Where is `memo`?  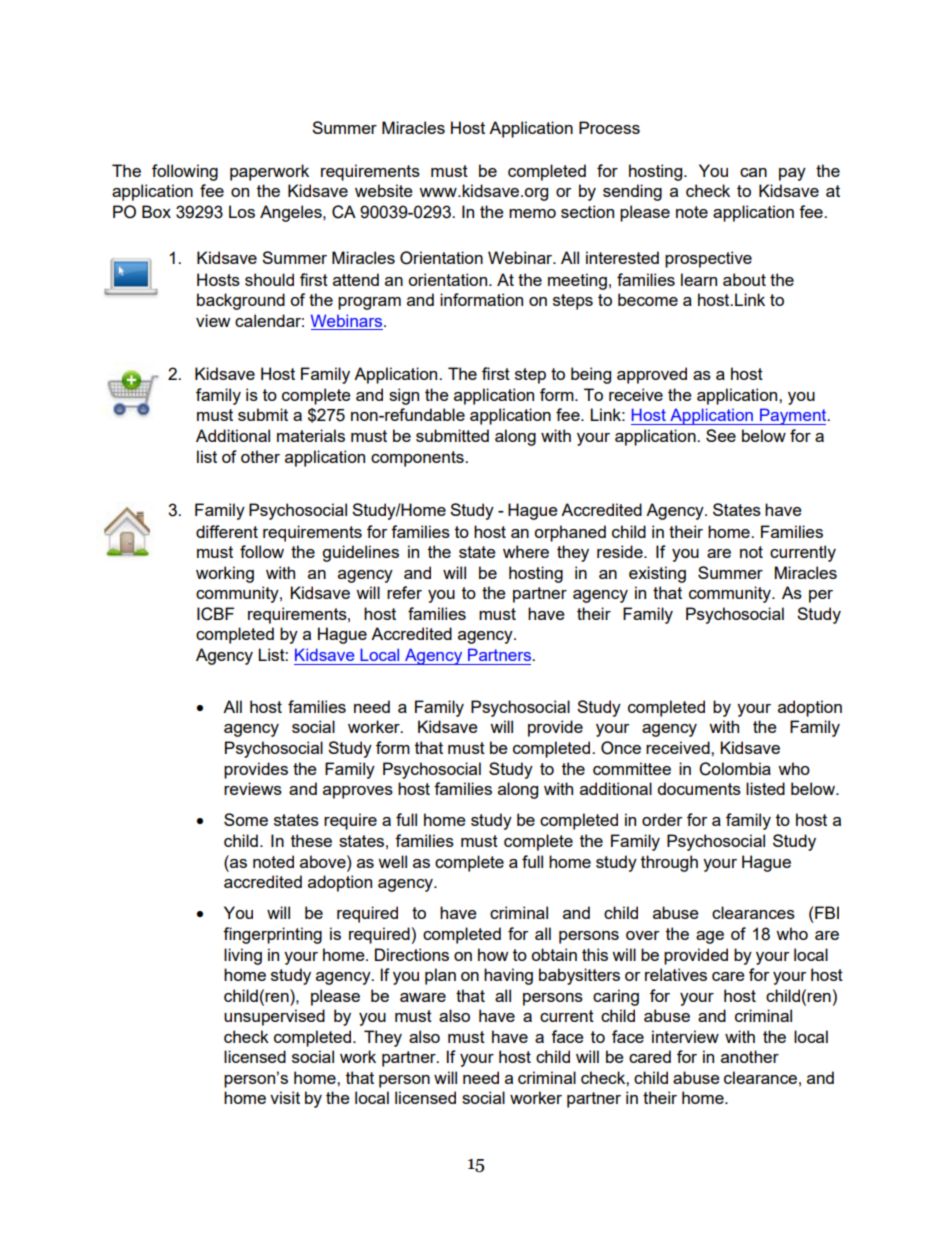
memo is located at coordinates (532, 213).
